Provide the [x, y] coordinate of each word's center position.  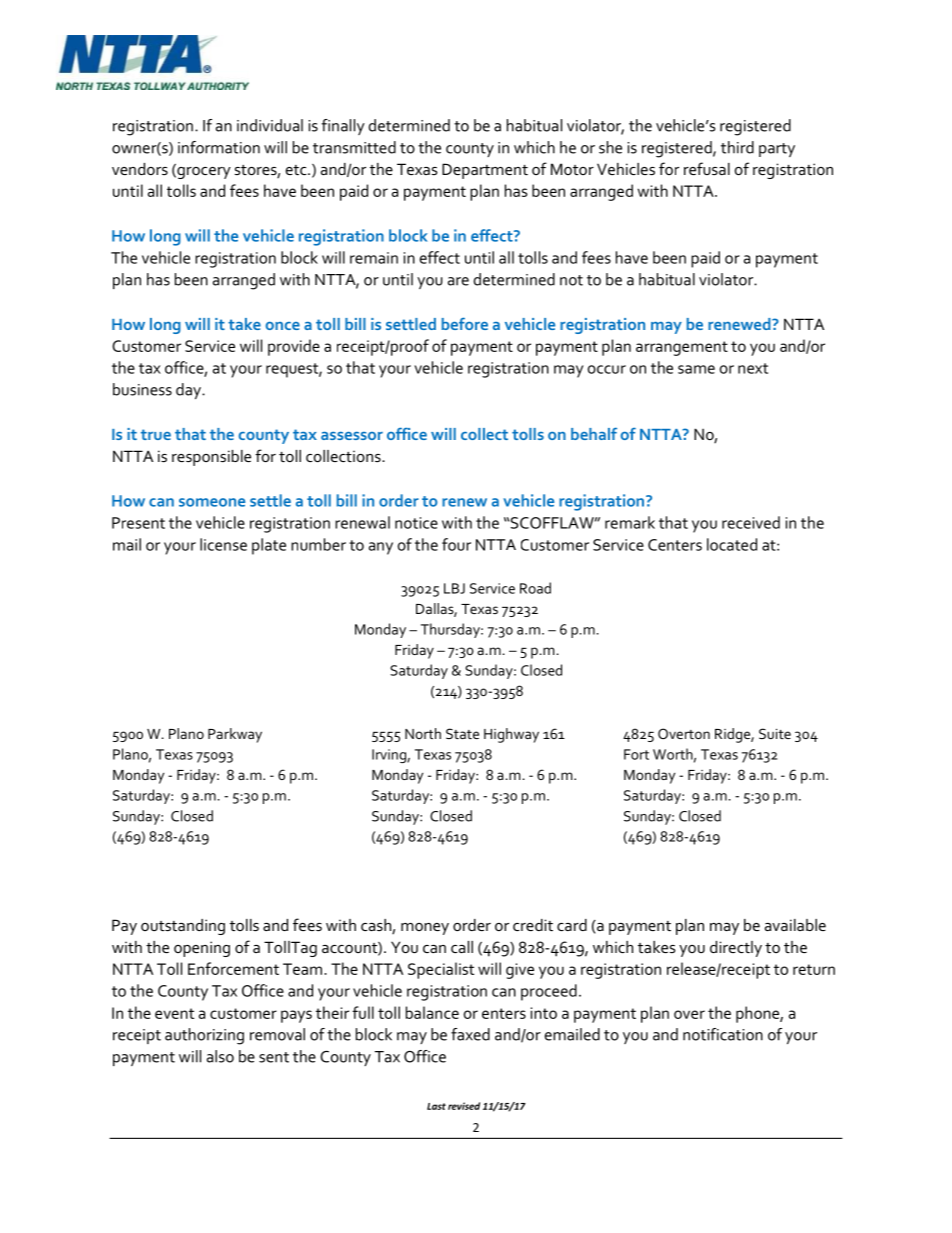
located [732, 544]
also [220, 1056]
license [223, 544]
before [465, 323]
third [737, 147]
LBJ [454, 588]
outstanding [183, 927]
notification [723, 1034]
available [795, 925]
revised [464, 1106]
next [753, 368]
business [142, 389]
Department [485, 171]
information [219, 147]
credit [533, 925]
